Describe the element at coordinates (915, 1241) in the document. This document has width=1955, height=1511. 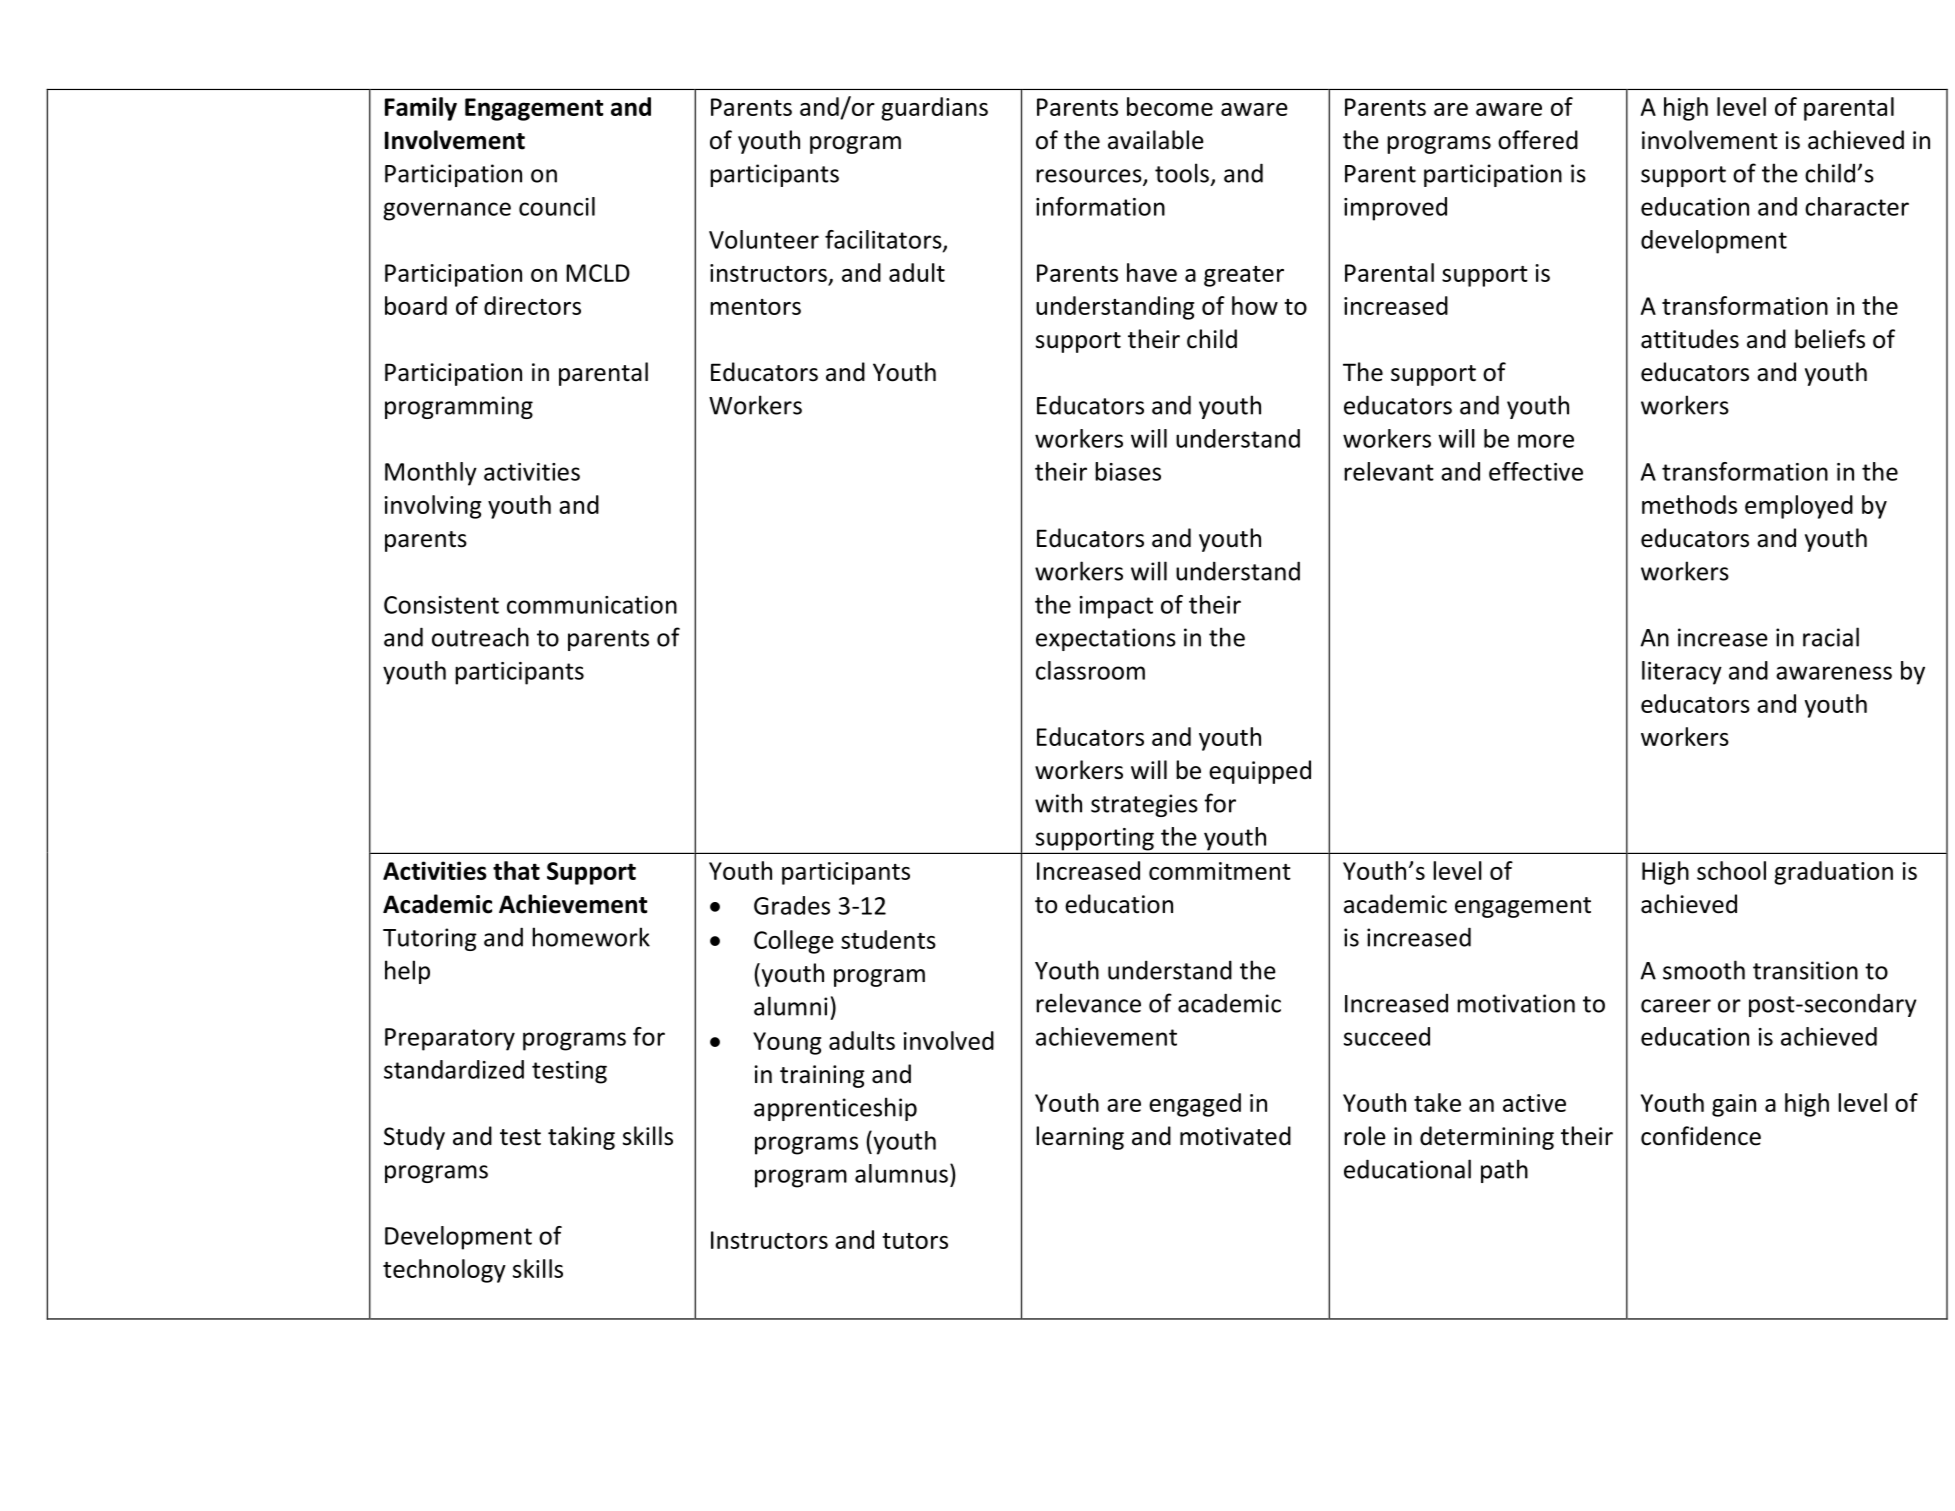
I see `tutors` at that location.
